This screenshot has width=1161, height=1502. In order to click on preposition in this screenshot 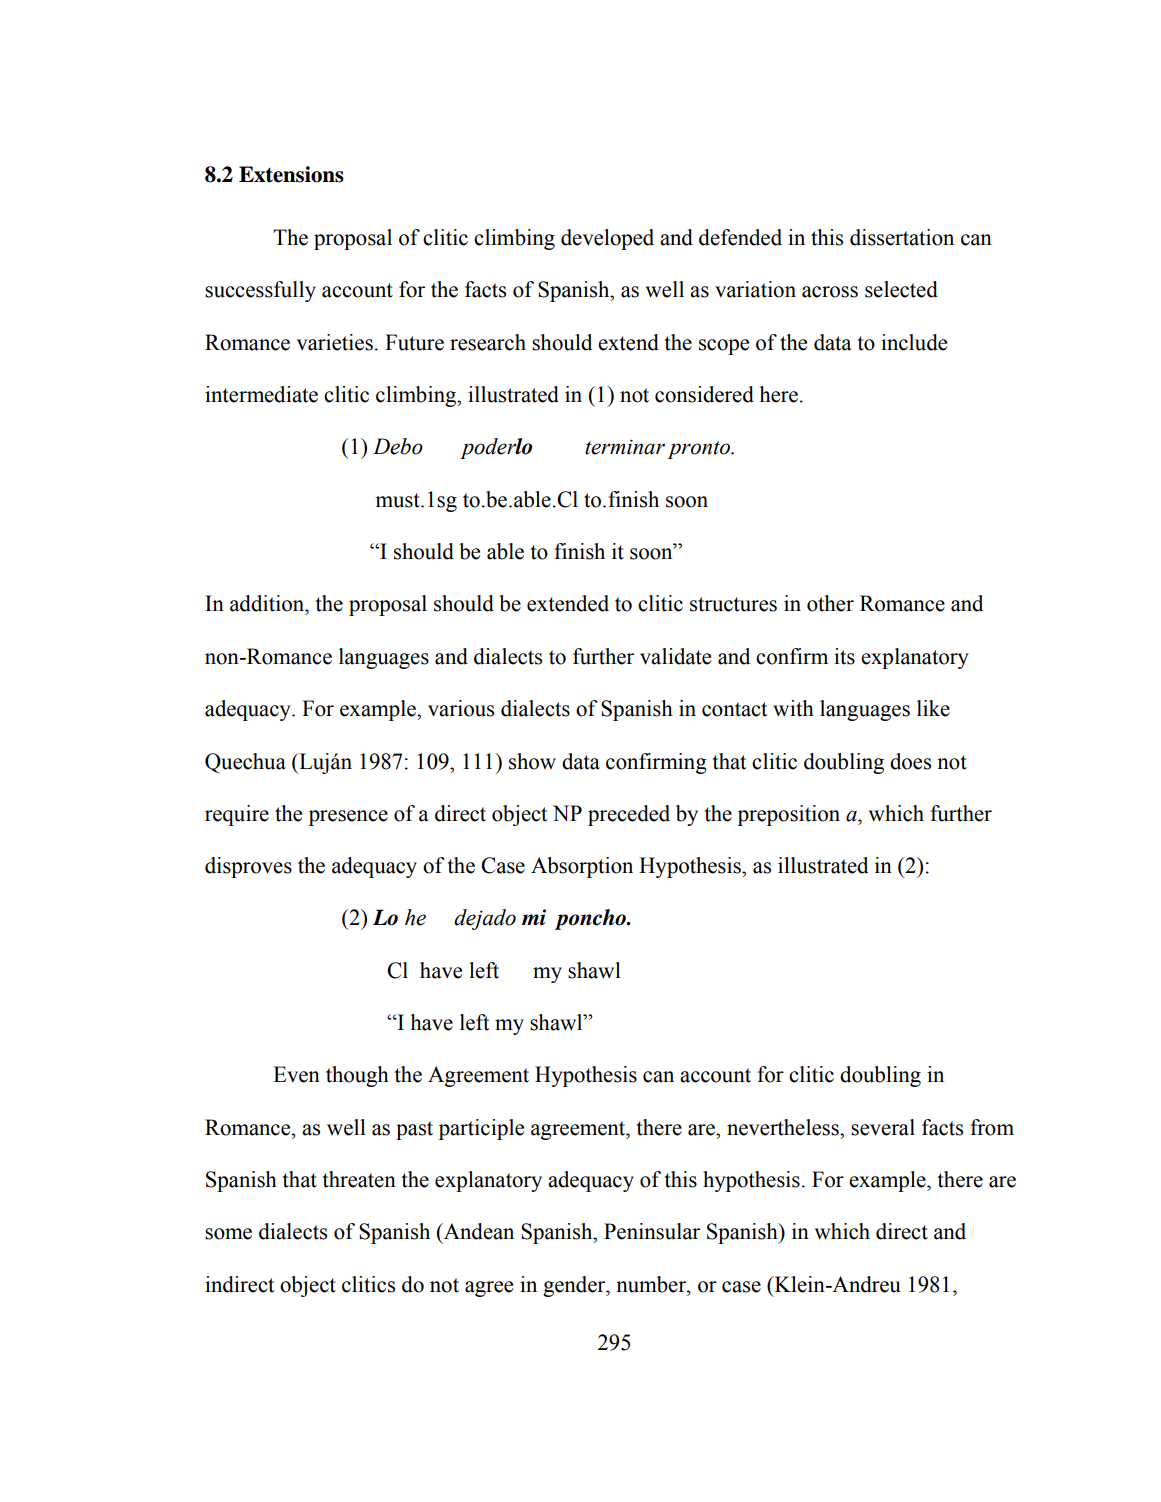, I will do `click(789, 815)`.
